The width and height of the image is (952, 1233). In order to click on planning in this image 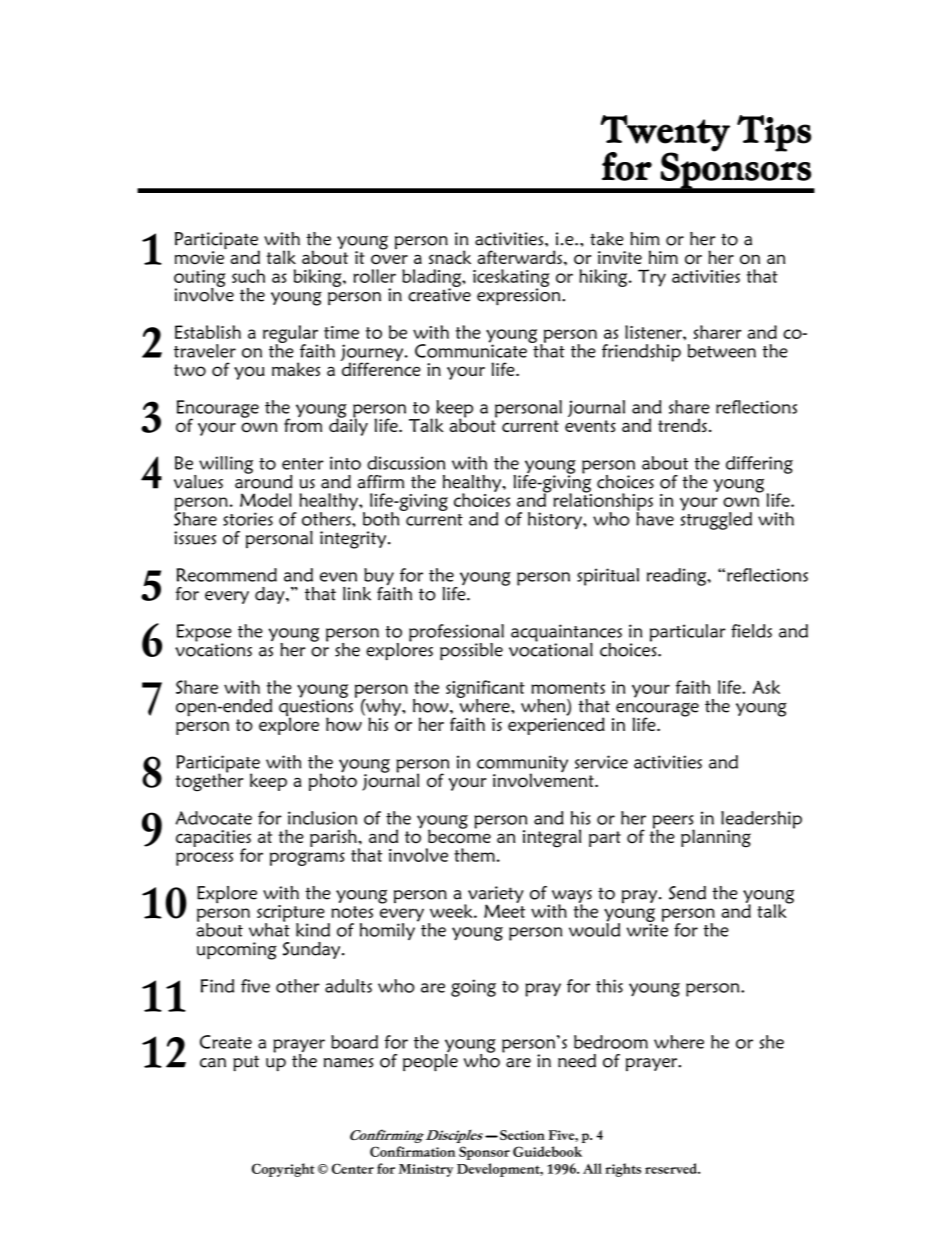, I will do `click(716, 838)`.
